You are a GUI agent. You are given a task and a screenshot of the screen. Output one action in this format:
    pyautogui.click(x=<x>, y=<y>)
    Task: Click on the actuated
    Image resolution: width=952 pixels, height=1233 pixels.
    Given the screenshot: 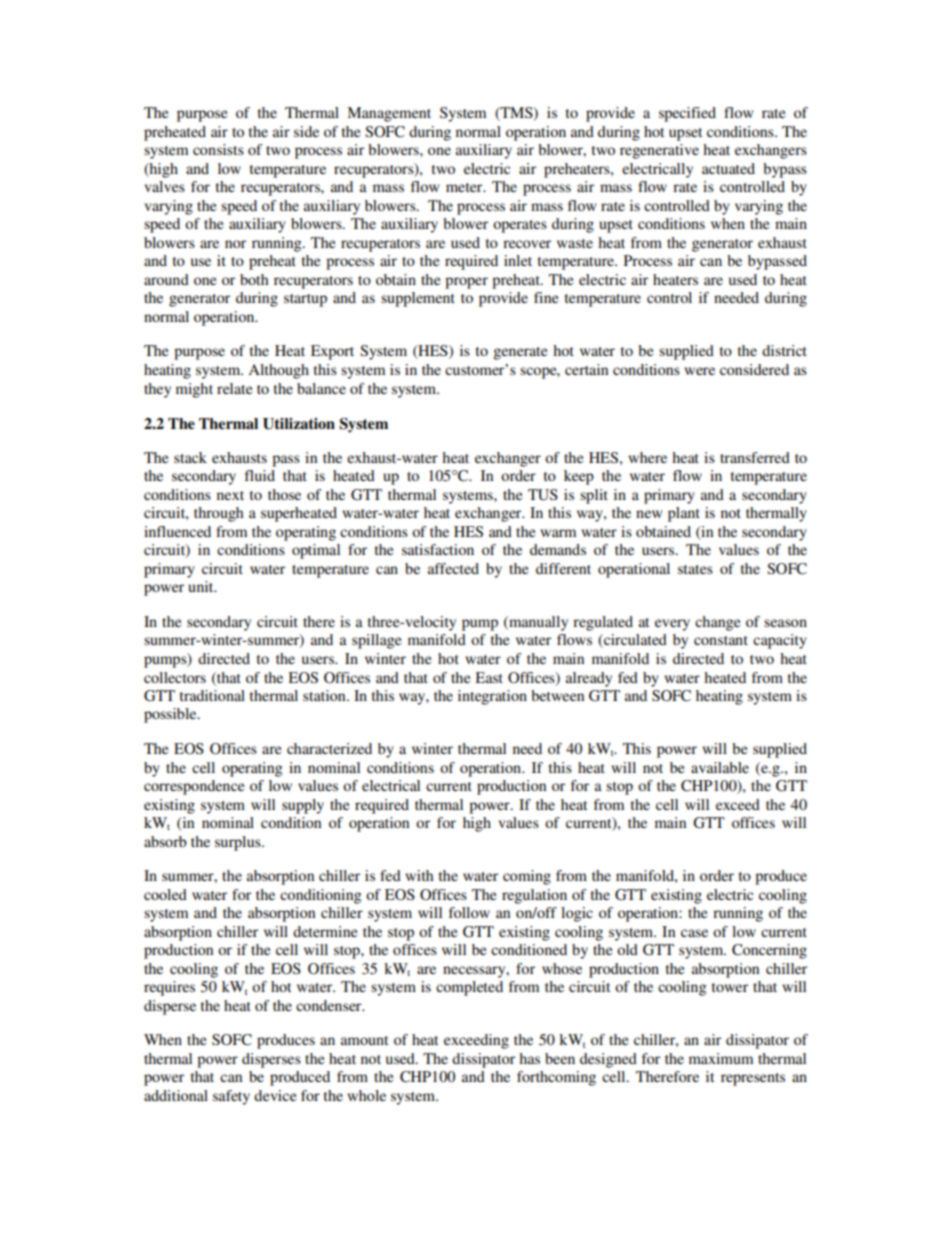 What is the action you would take?
    pyautogui.click(x=728, y=168)
